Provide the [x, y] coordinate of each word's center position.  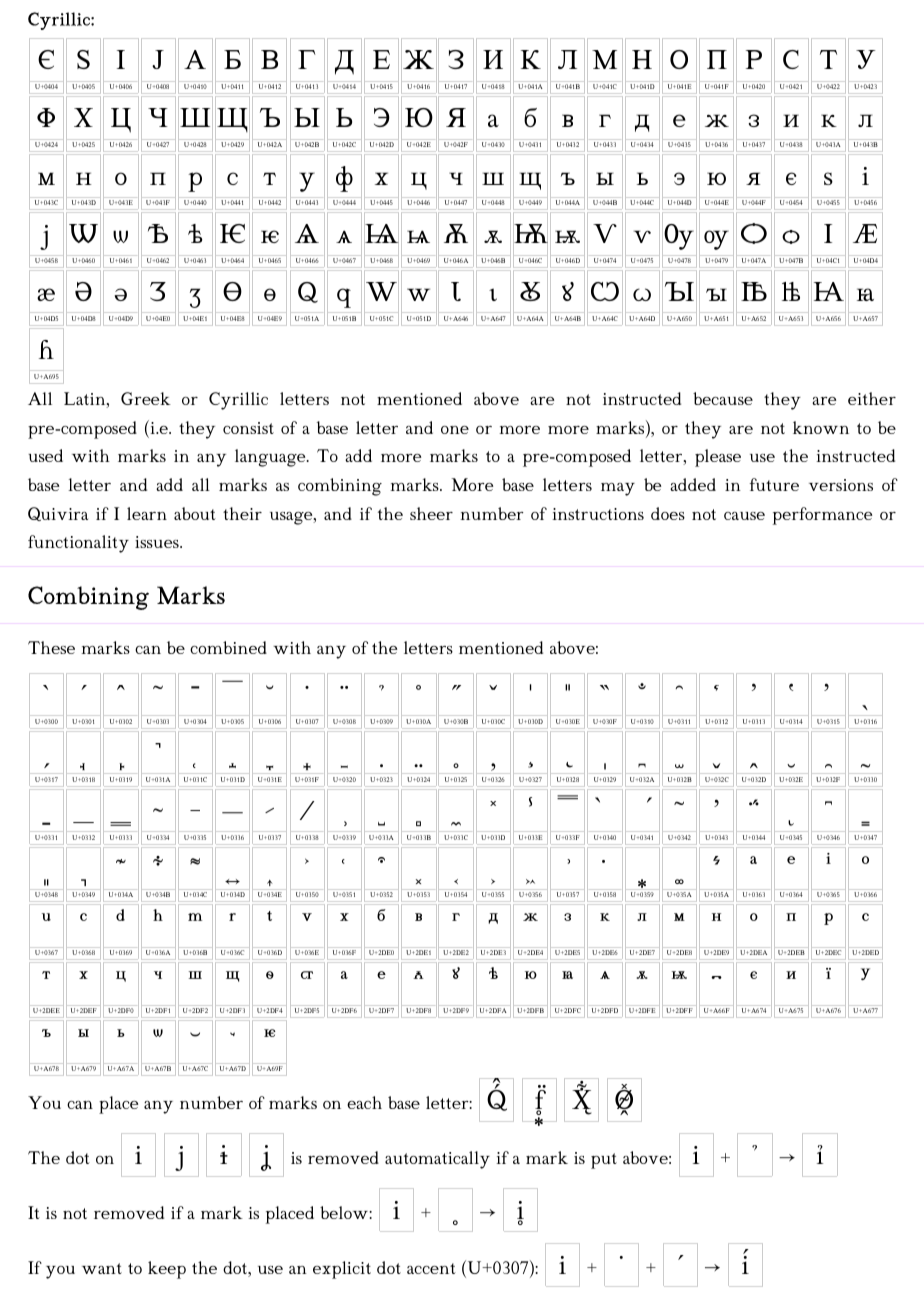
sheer [431, 513]
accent [431, 1268]
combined [228, 647]
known [821, 427]
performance [822, 516]
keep [167, 1270]
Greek [146, 398]
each [364, 1102]
